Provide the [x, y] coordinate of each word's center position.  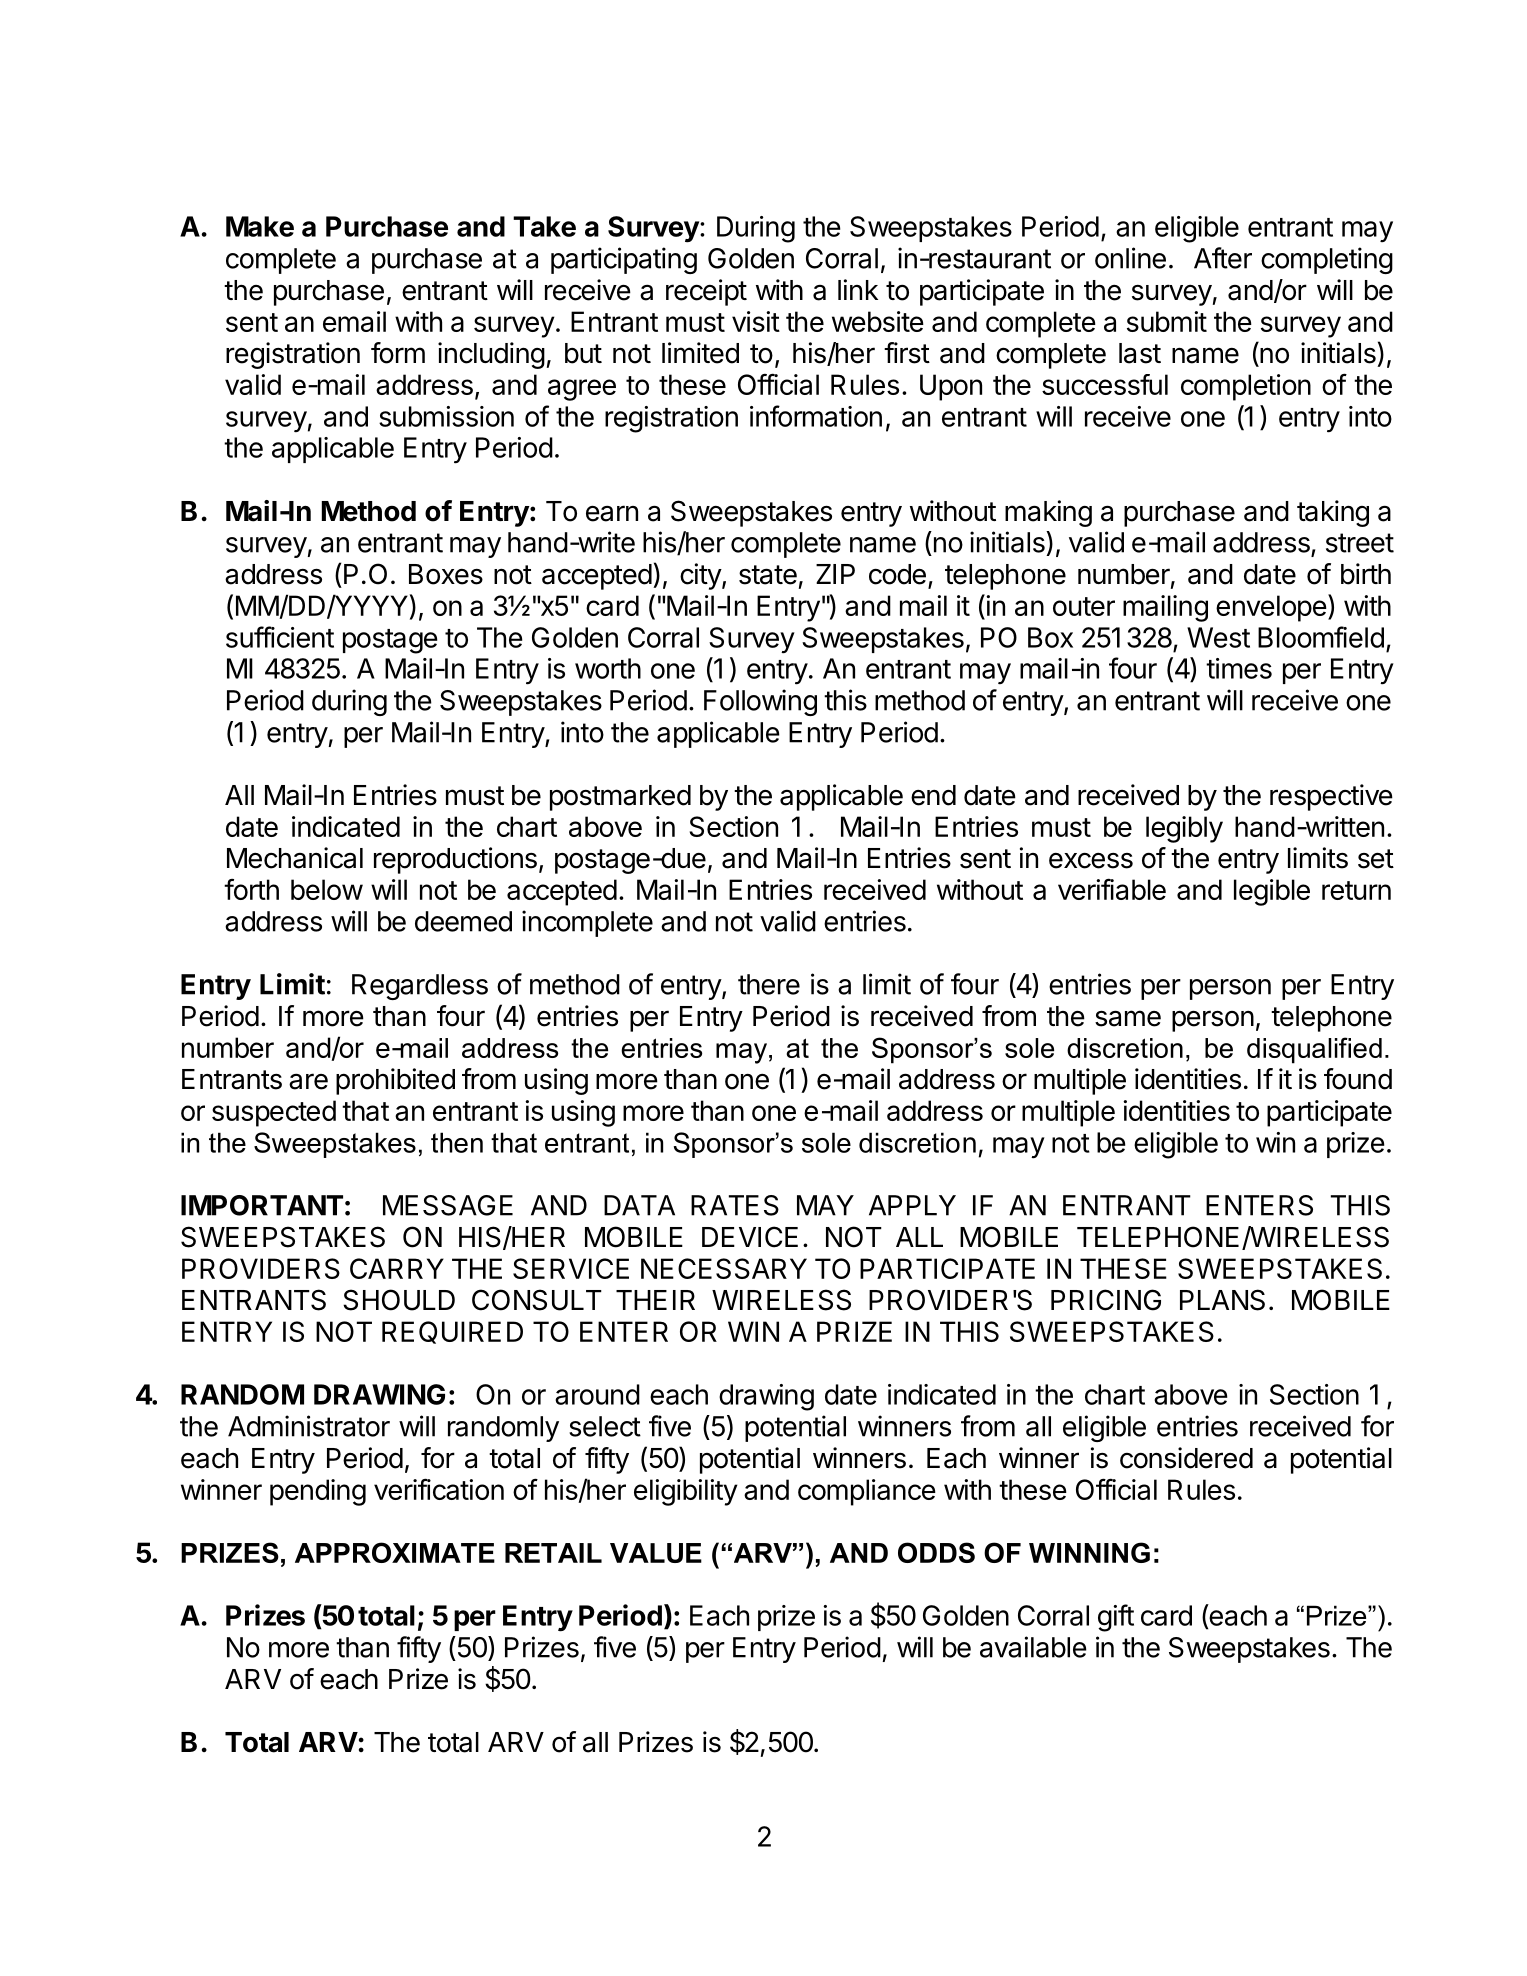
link [858, 289]
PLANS [1222, 1300]
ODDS [936, 1552]
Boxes [446, 574]
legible [1272, 892]
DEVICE [750, 1237]
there [769, 984]
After [1223, 258]
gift [1116, 1618]
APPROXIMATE [395, 1552]
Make [260, 226]
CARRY [397, 1268]
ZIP [835, 574]
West [1218, 637]
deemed [463, 921]
